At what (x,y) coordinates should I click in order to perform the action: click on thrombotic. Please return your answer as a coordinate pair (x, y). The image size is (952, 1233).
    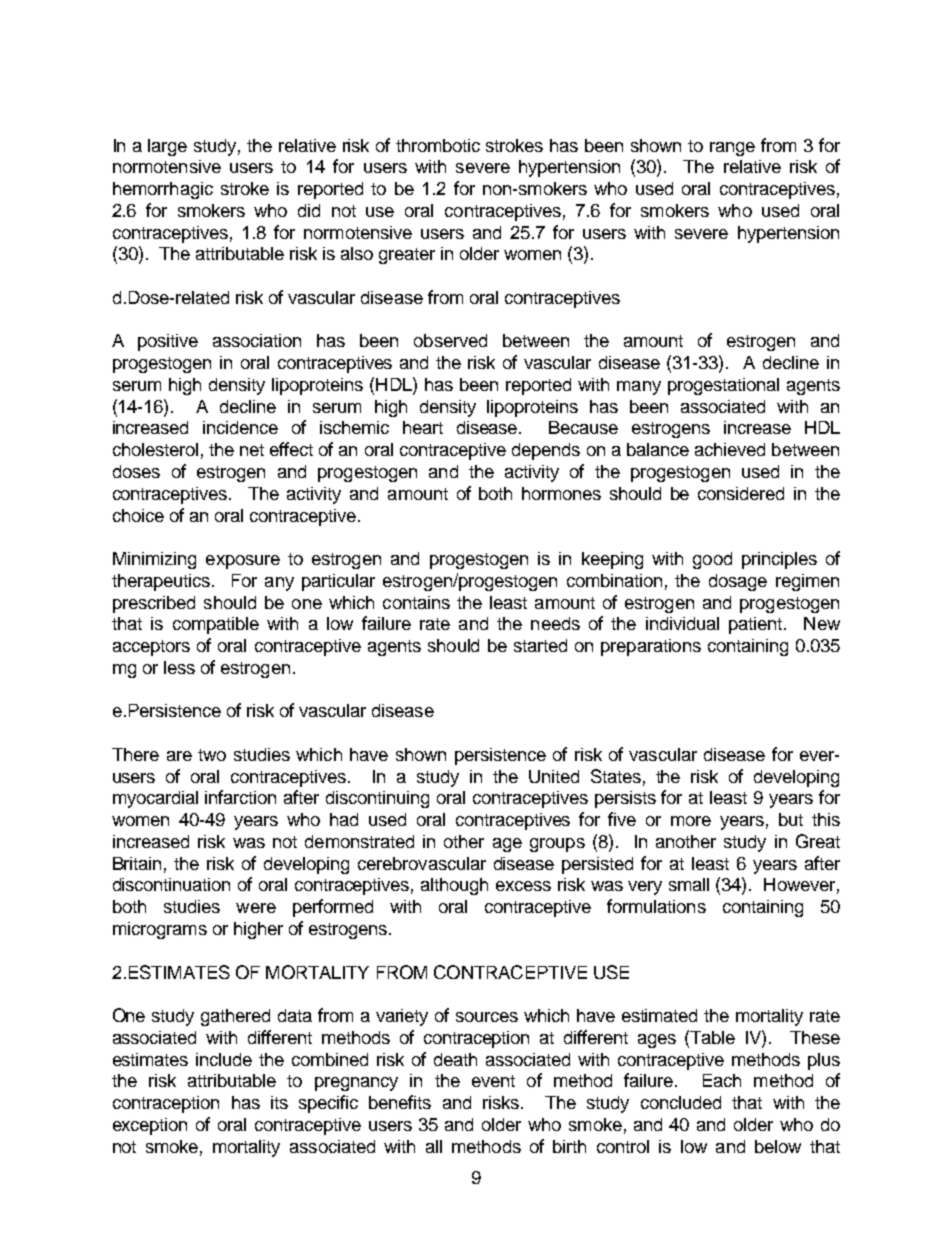
    Looking at the image, I should click on (438, 145).
